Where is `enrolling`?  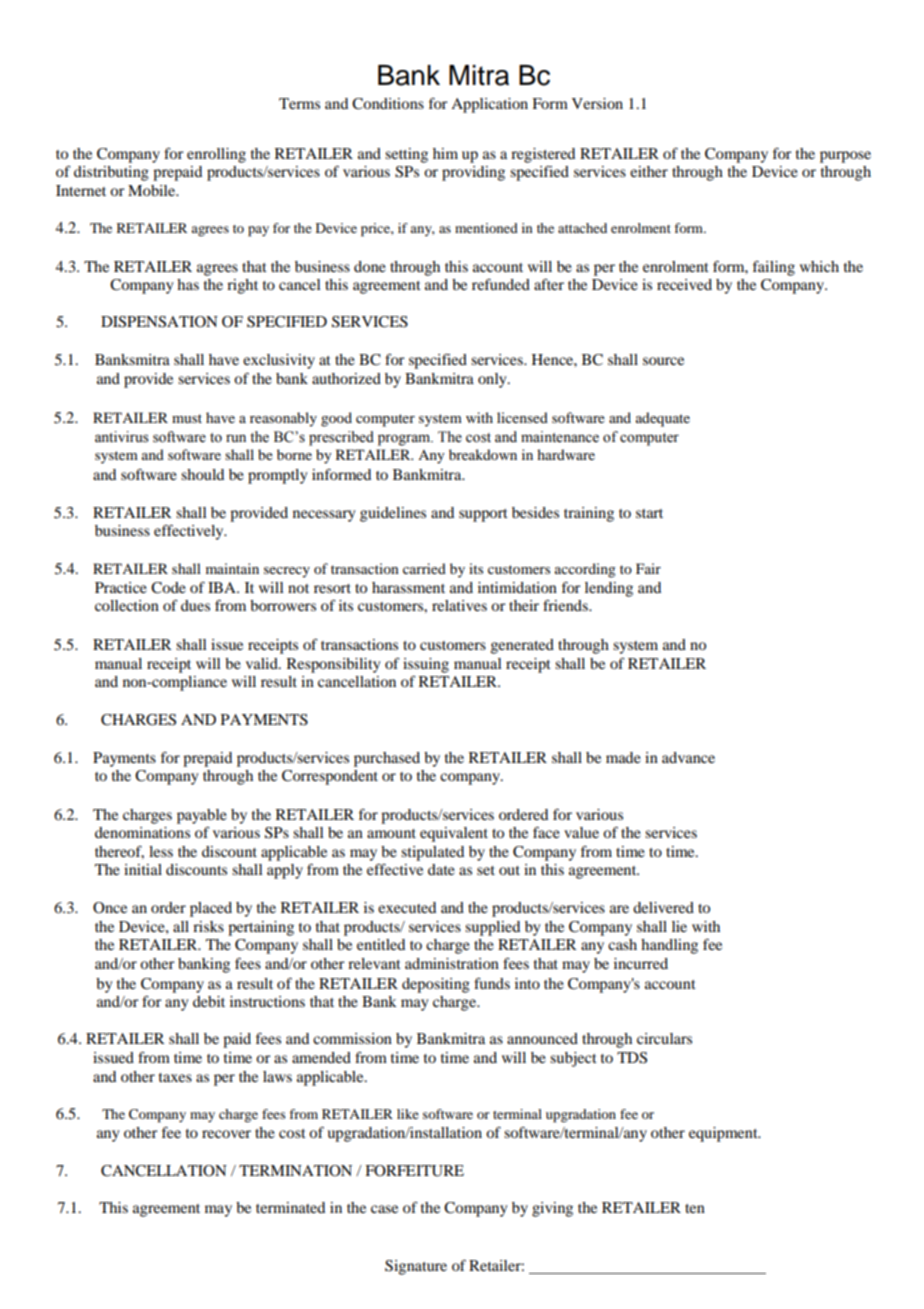 enrolling is located at coordinates (216, 155).
